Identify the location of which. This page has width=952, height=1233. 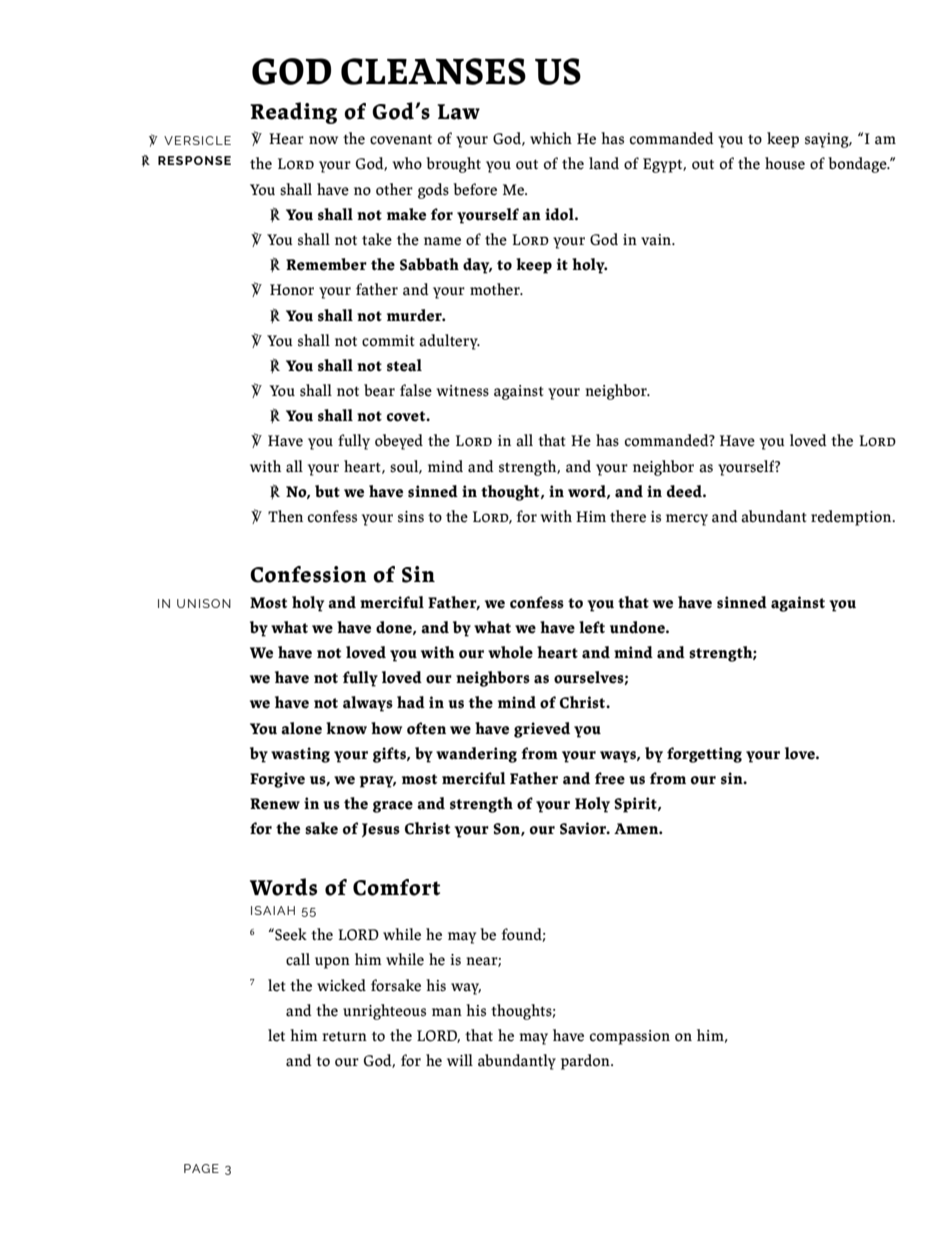
(551, 138).
